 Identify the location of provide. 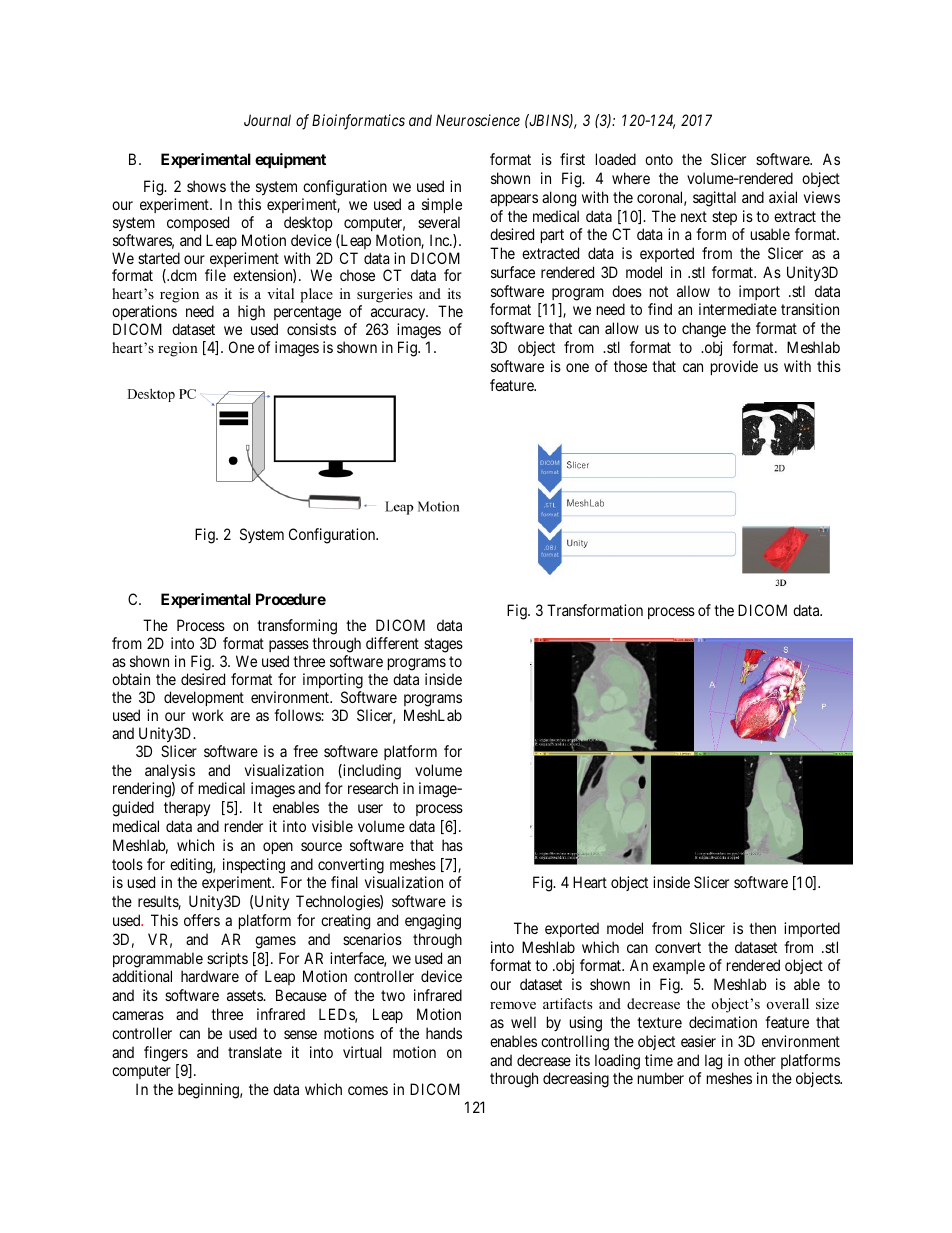
(734, 367).
